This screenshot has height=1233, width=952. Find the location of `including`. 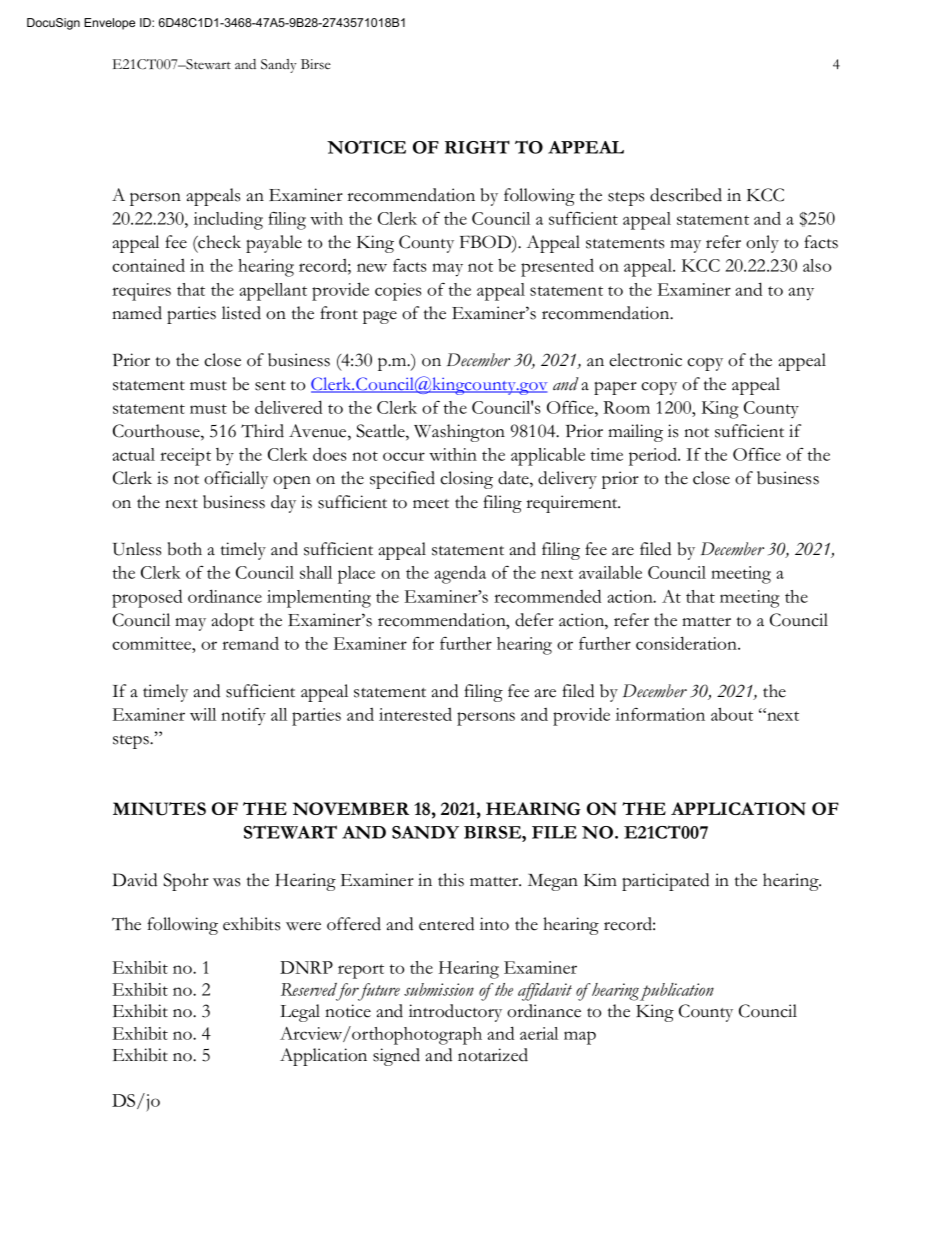

including is located at coordinates (228, 221).
